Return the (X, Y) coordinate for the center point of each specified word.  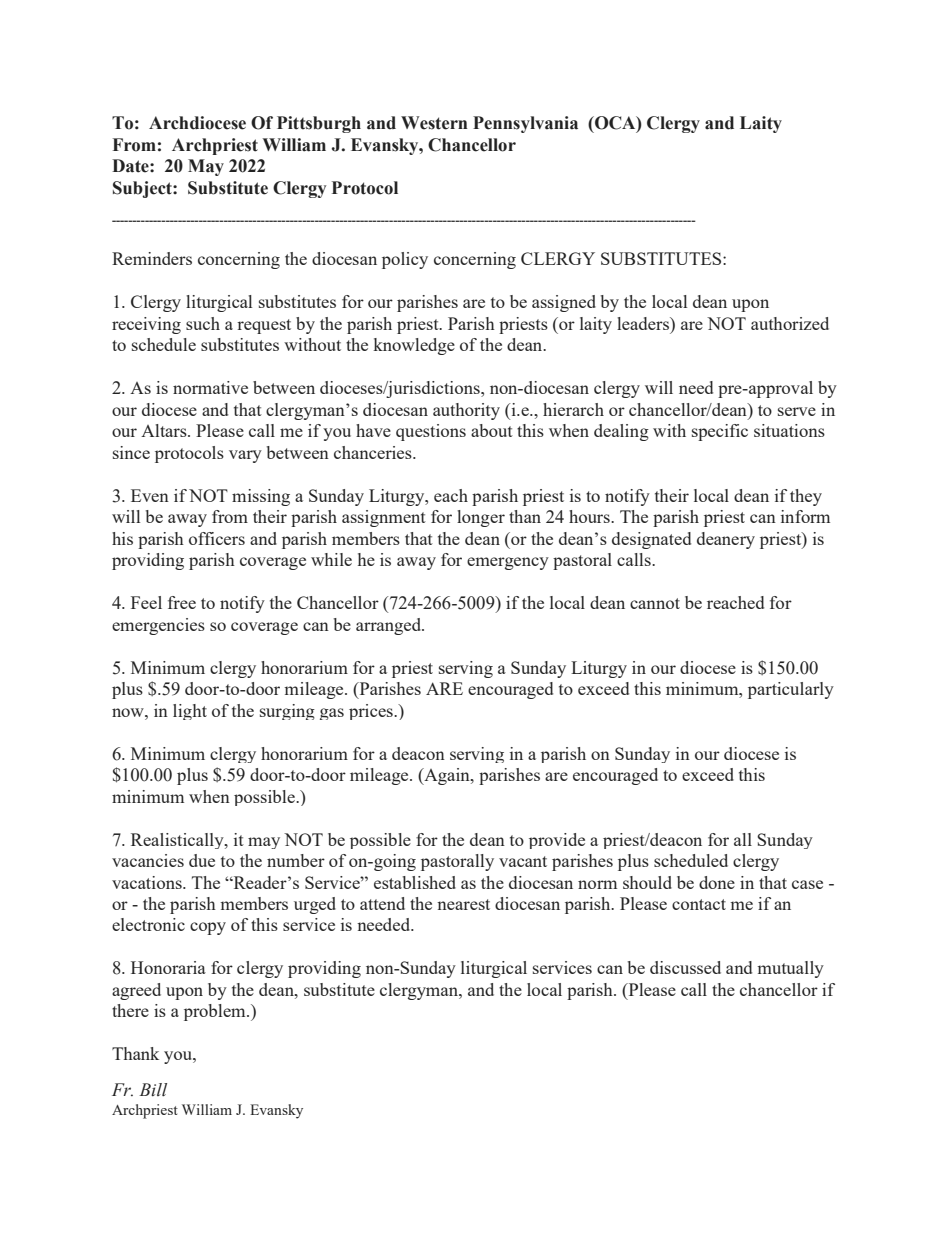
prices (372, 712)
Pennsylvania (525, 124)
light (190, 712)
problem (216, 1012)
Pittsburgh (319, 124)
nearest (463, 904)
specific (720, 432)
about (492, 430)
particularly (791, 690)
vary (245, 456)
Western (434, 123)
